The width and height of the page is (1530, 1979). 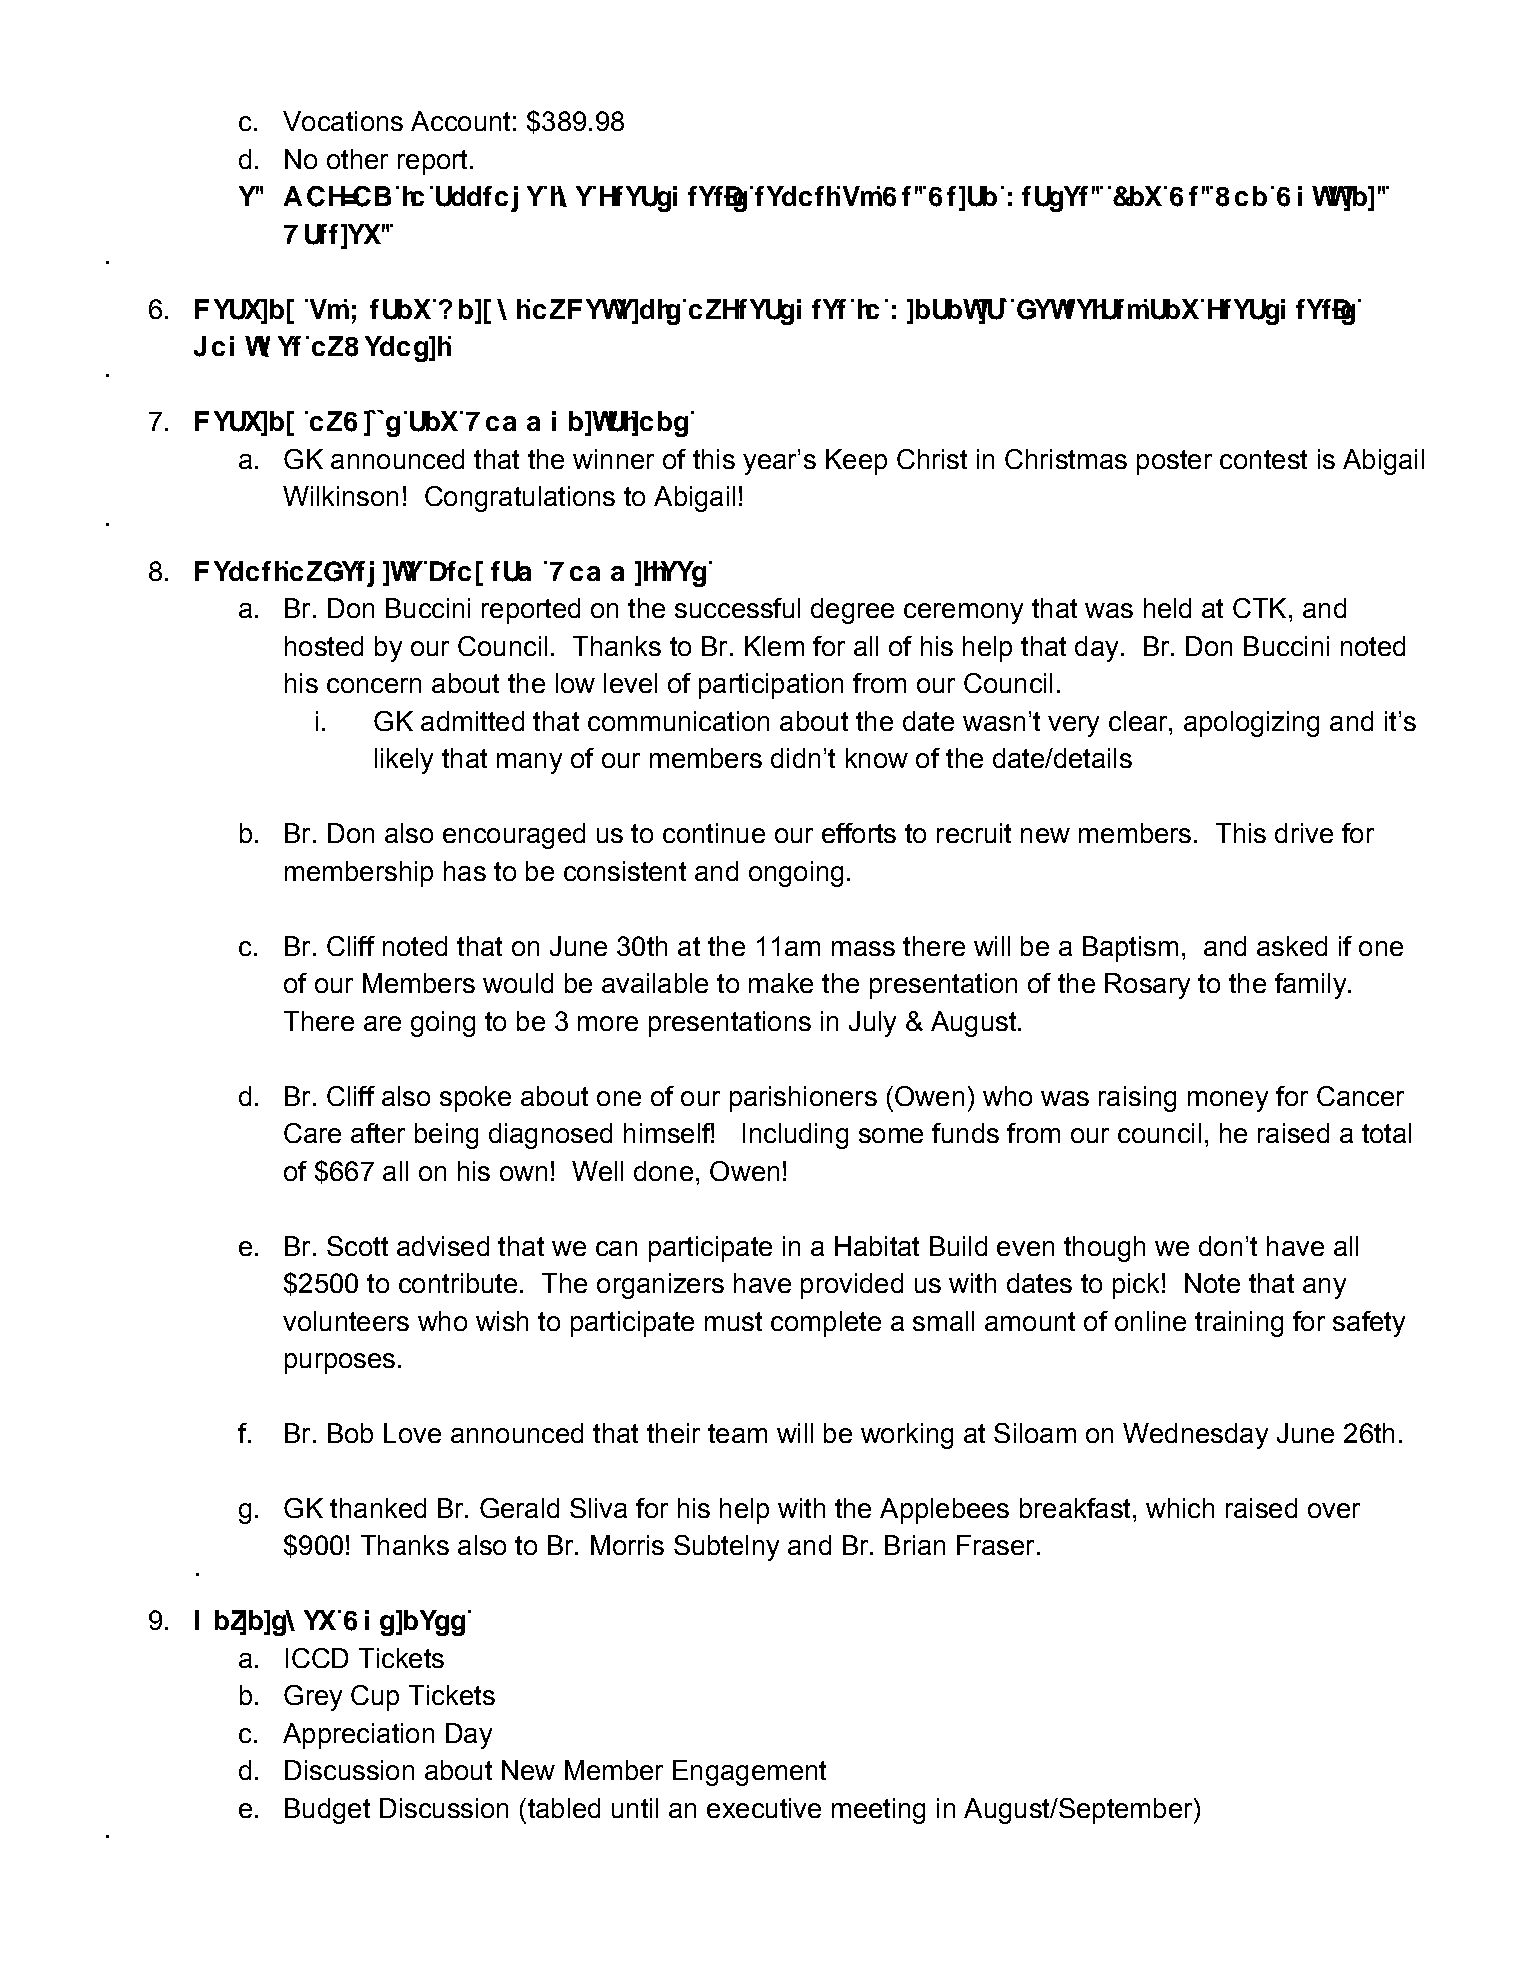 I want to click on Account, so click(x=460, y=121).
